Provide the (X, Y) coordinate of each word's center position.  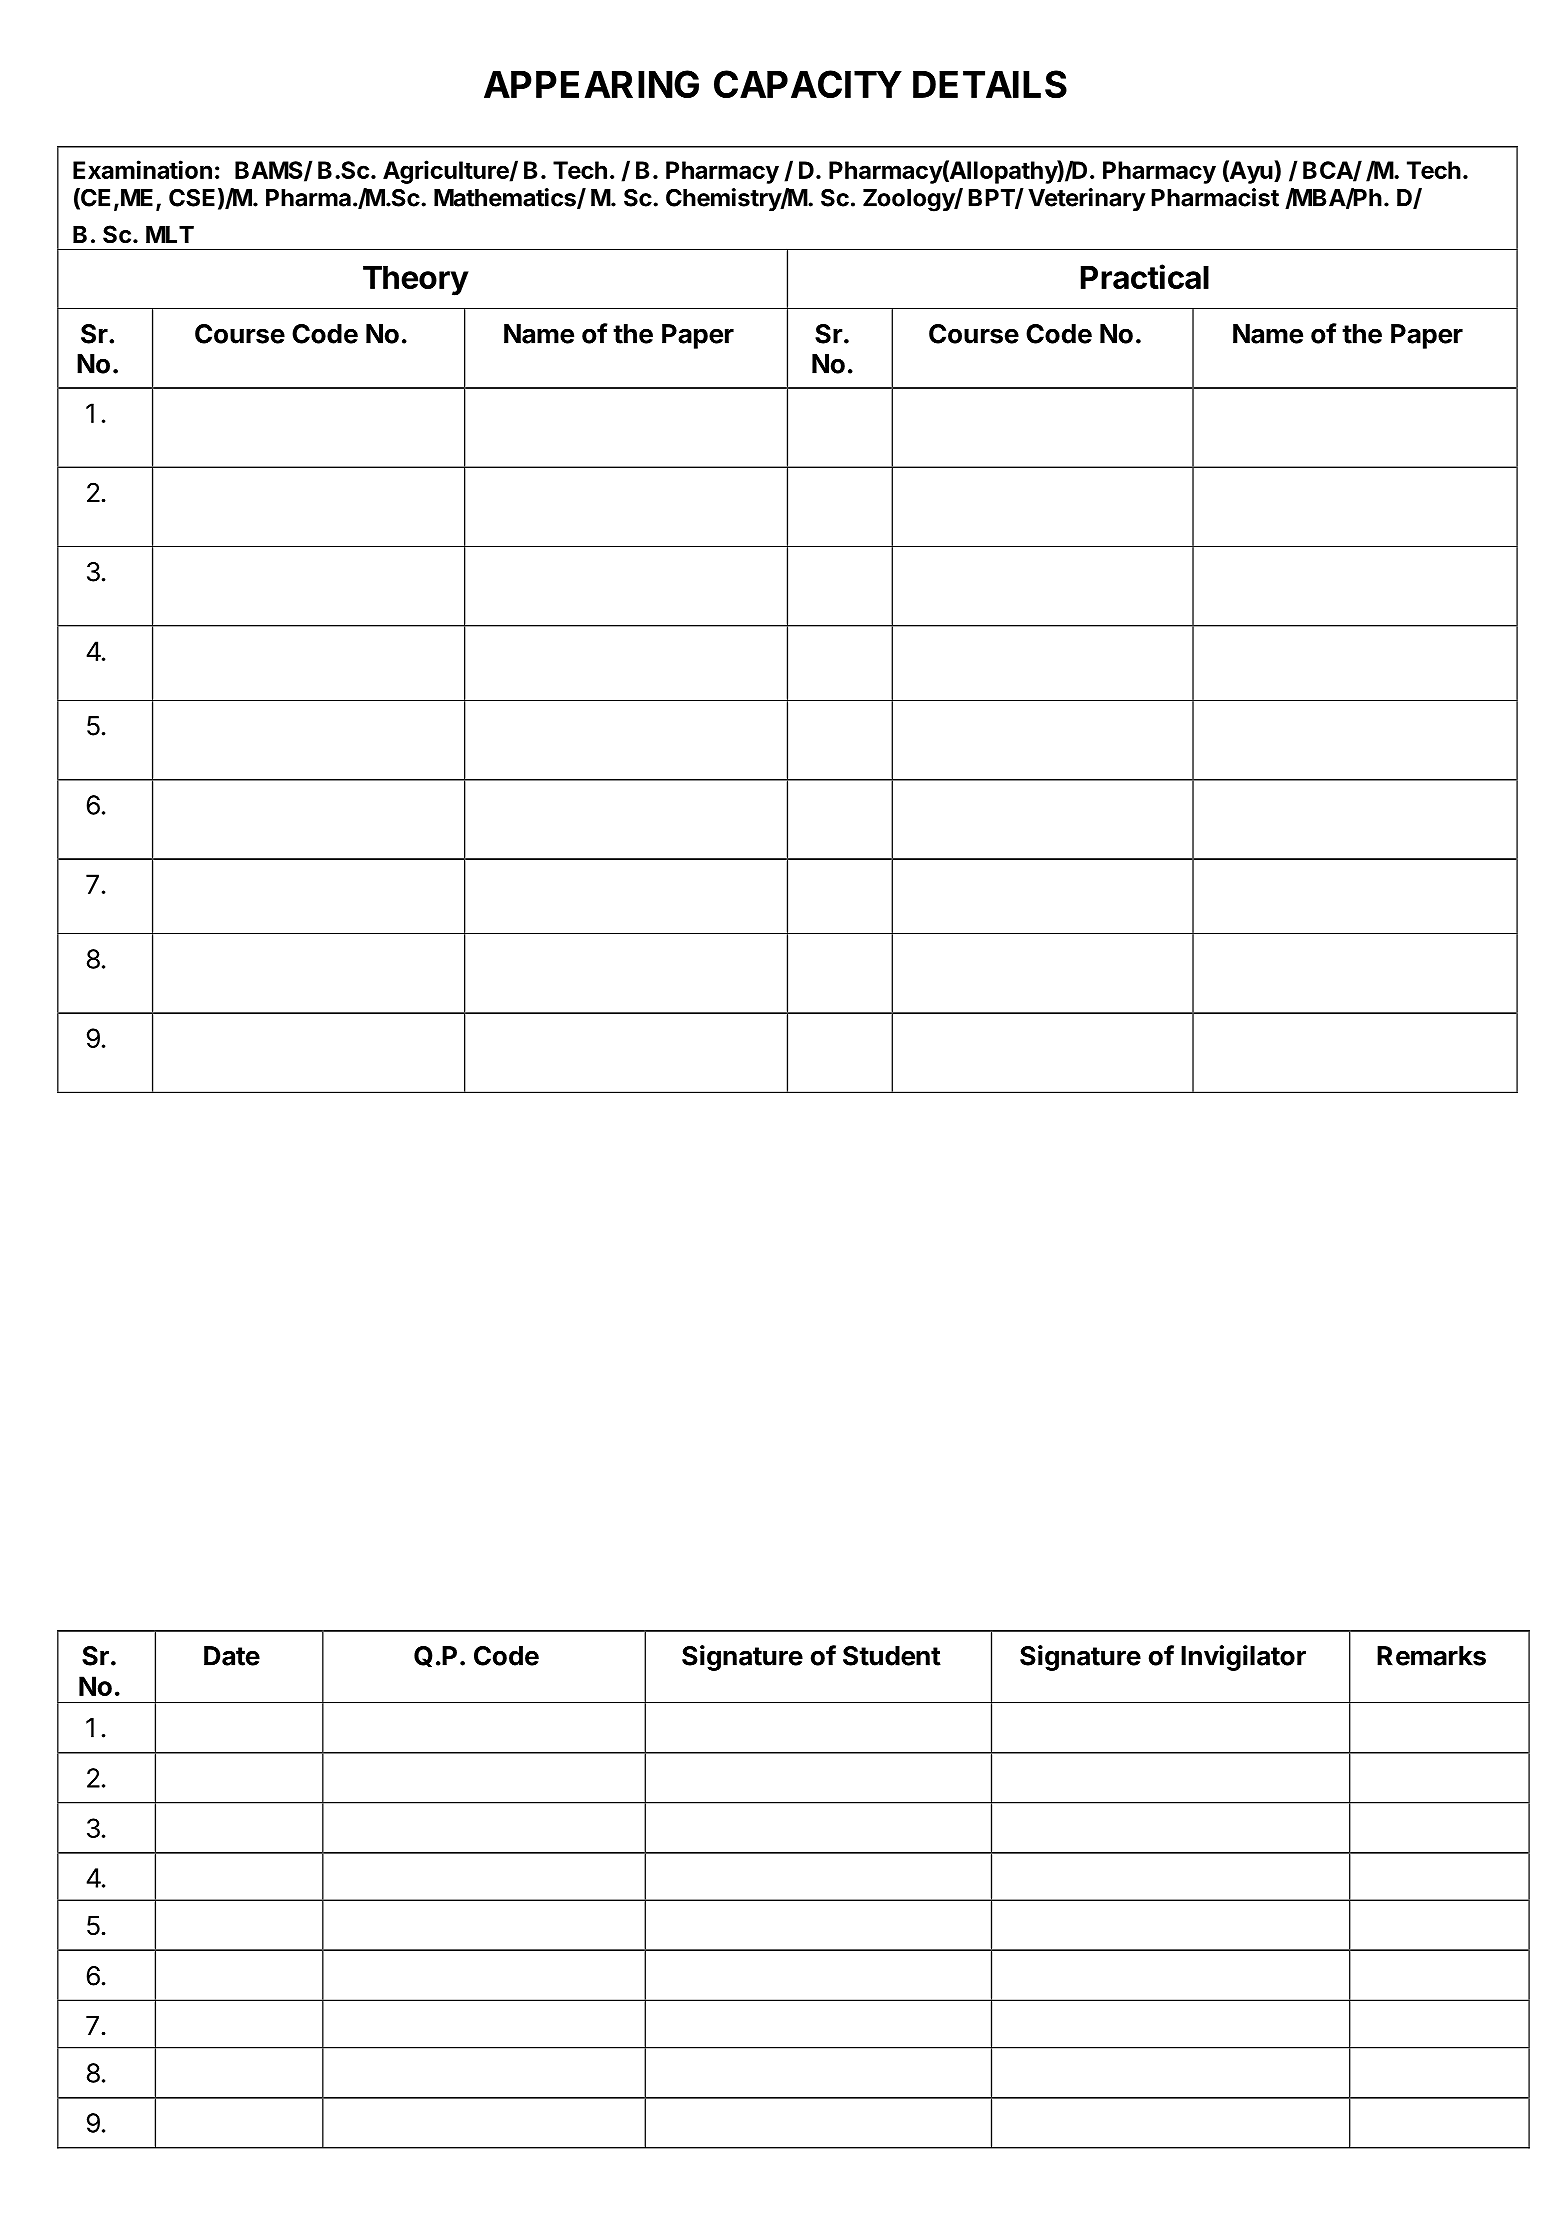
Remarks (1431, 1656)
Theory (416, 280)
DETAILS (990, 84)
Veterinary (1086, 199)
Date (232, 1656)
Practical (1145, 276)
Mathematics (506, 198)
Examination (142, 169)
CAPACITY (808, 84)
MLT (170, 234)
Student (892, 1656)
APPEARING (591, 84)
